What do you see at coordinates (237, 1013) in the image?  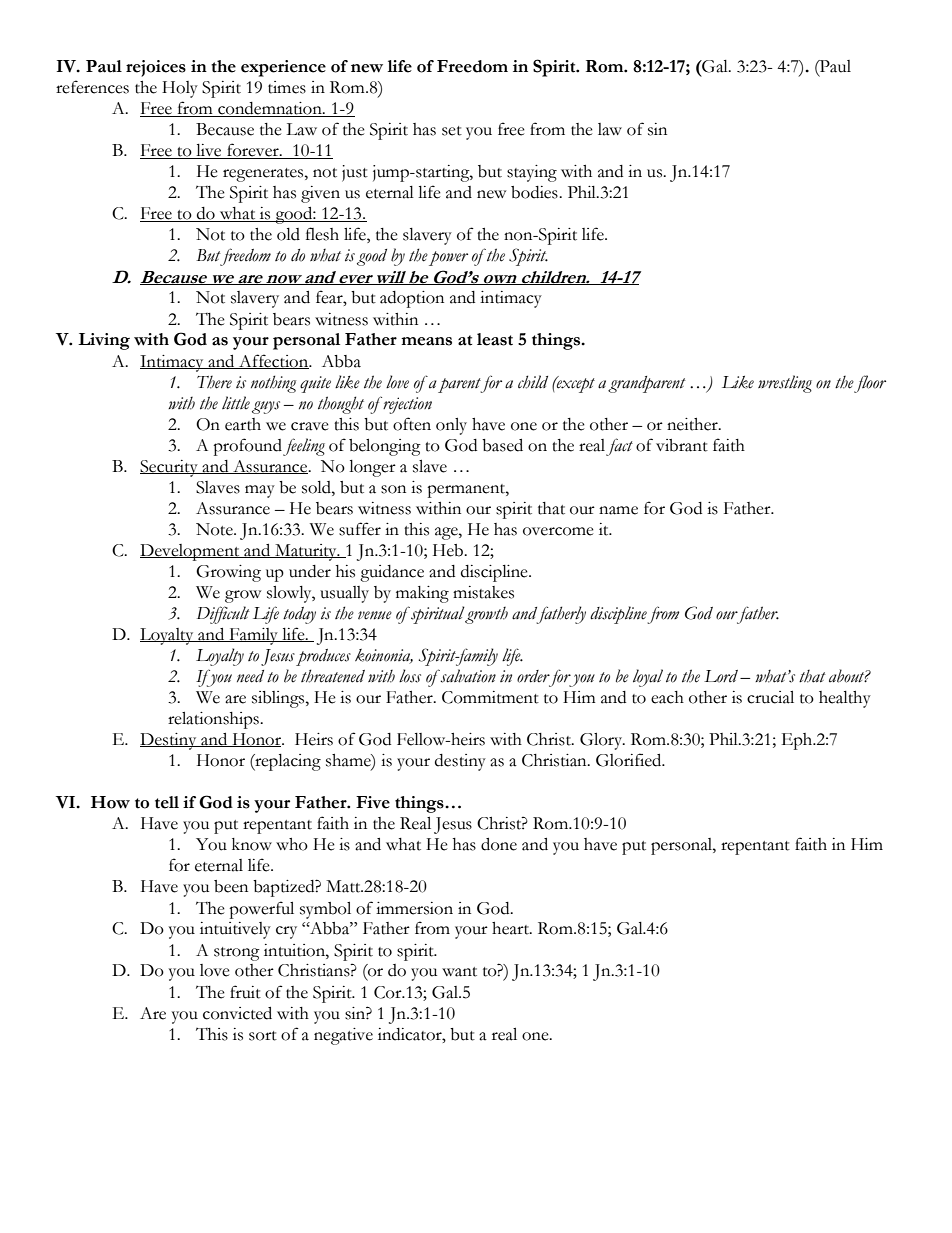 I see `convicted` at bounding box center [237, 1013].
